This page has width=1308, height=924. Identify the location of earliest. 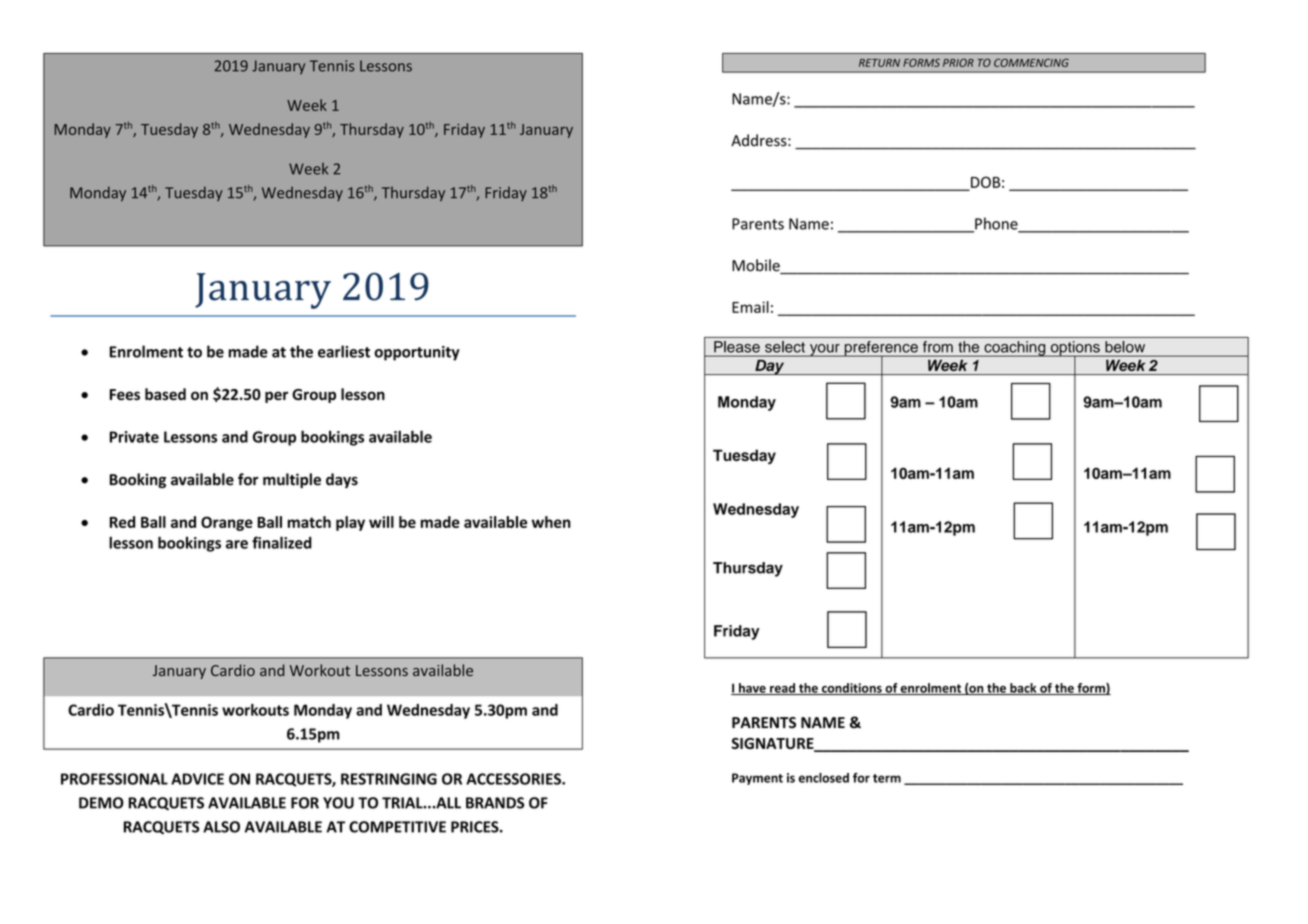
(344, 351).
